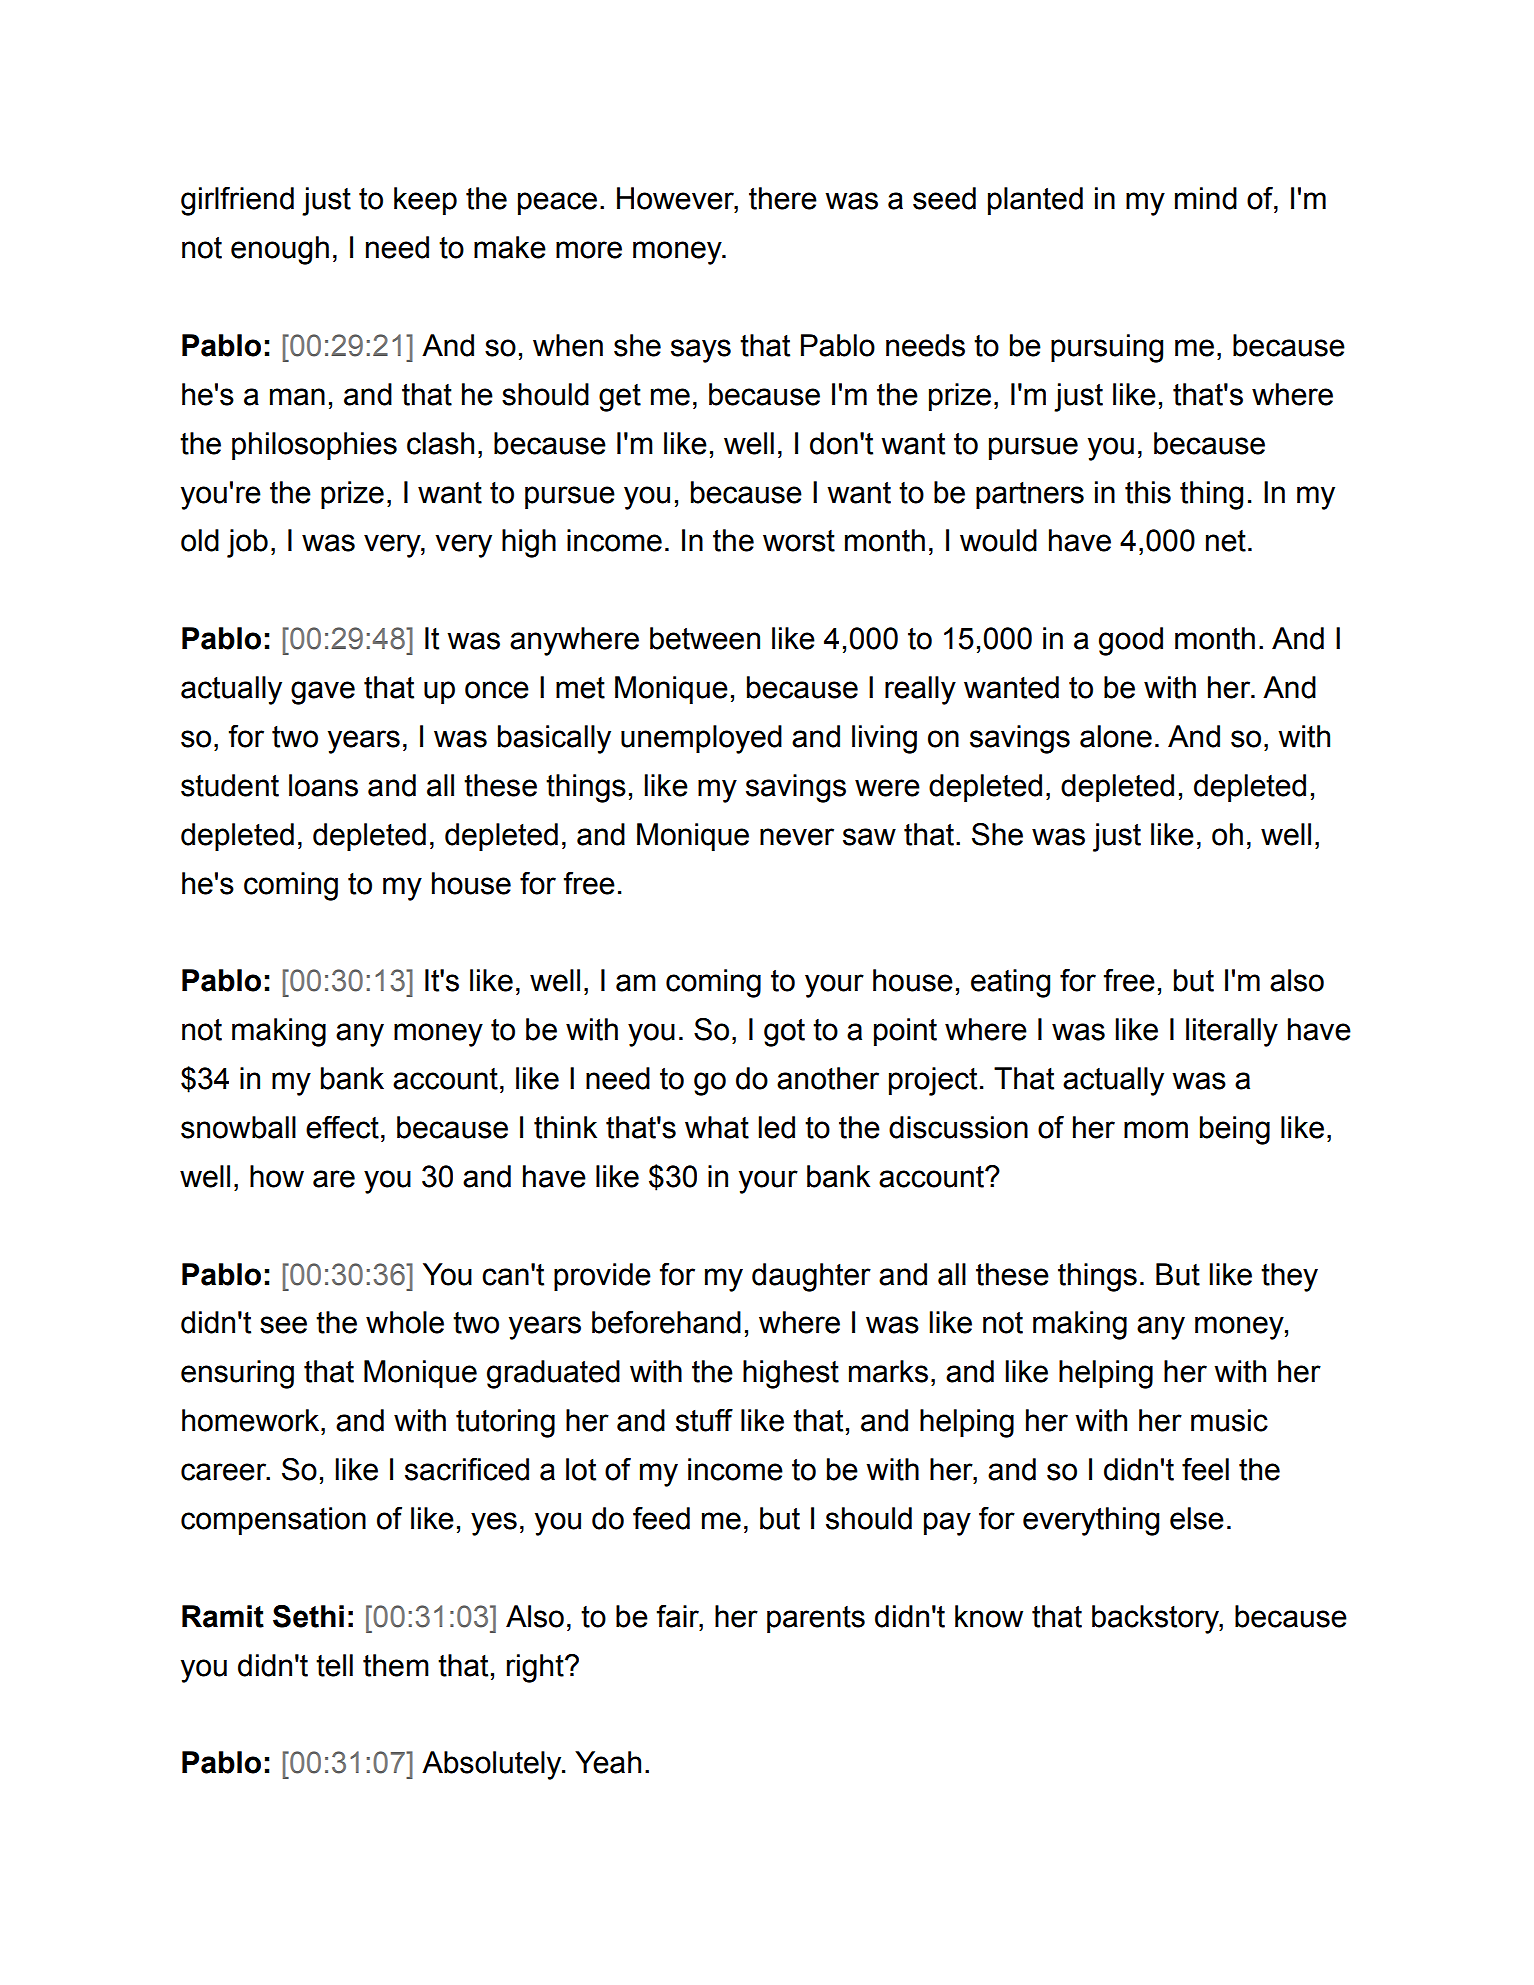 The image size is (1534, 1985). Describe the element at coordinates (783, 198) in the screenshot. I see `there` at that location.
